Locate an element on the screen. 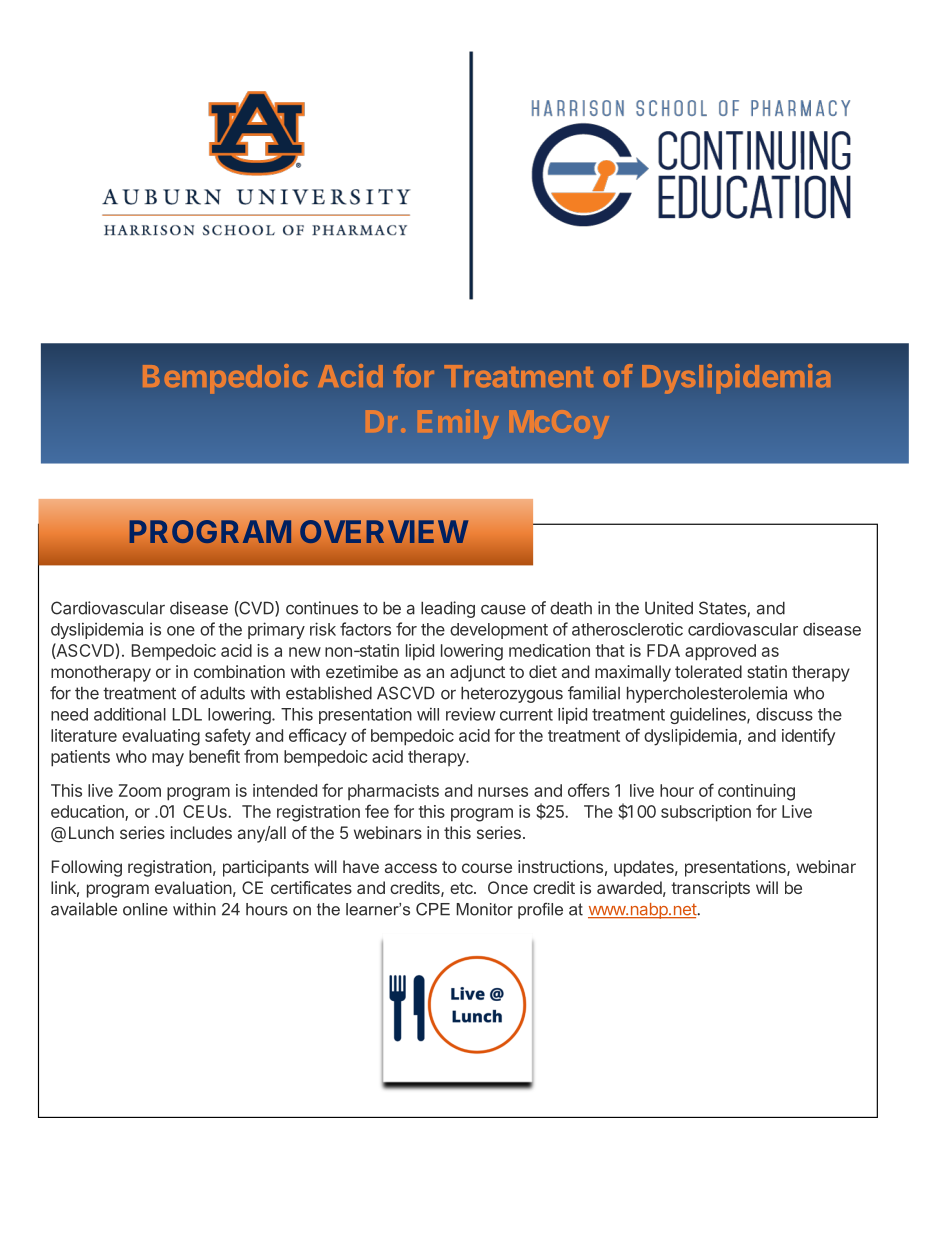 The width and height of the screenshot is (952, 1233). transcripts is located at coordinates (710, 889).
